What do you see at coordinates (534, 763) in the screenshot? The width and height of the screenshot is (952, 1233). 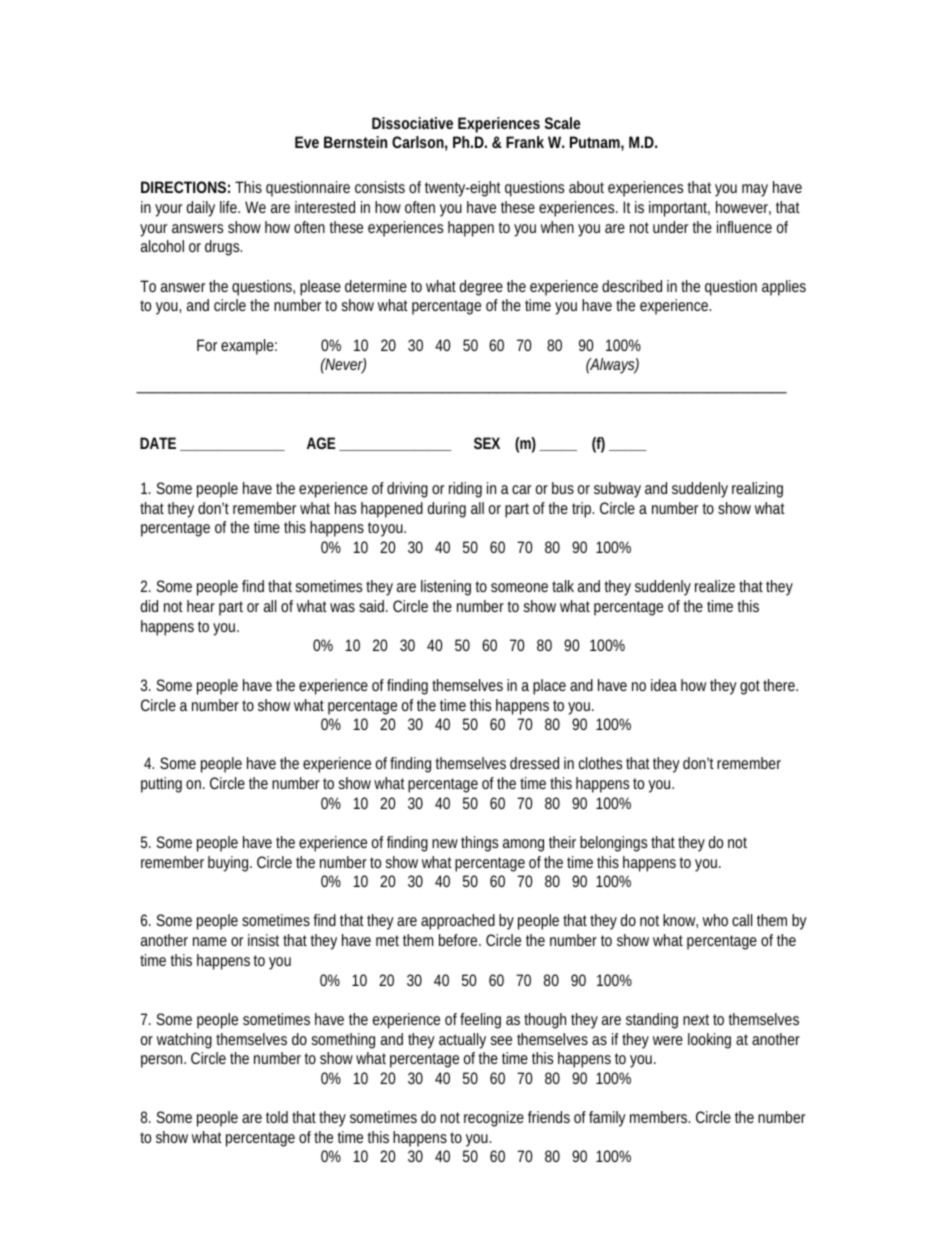 I see `dressed` at bounding box center [534, 763].
